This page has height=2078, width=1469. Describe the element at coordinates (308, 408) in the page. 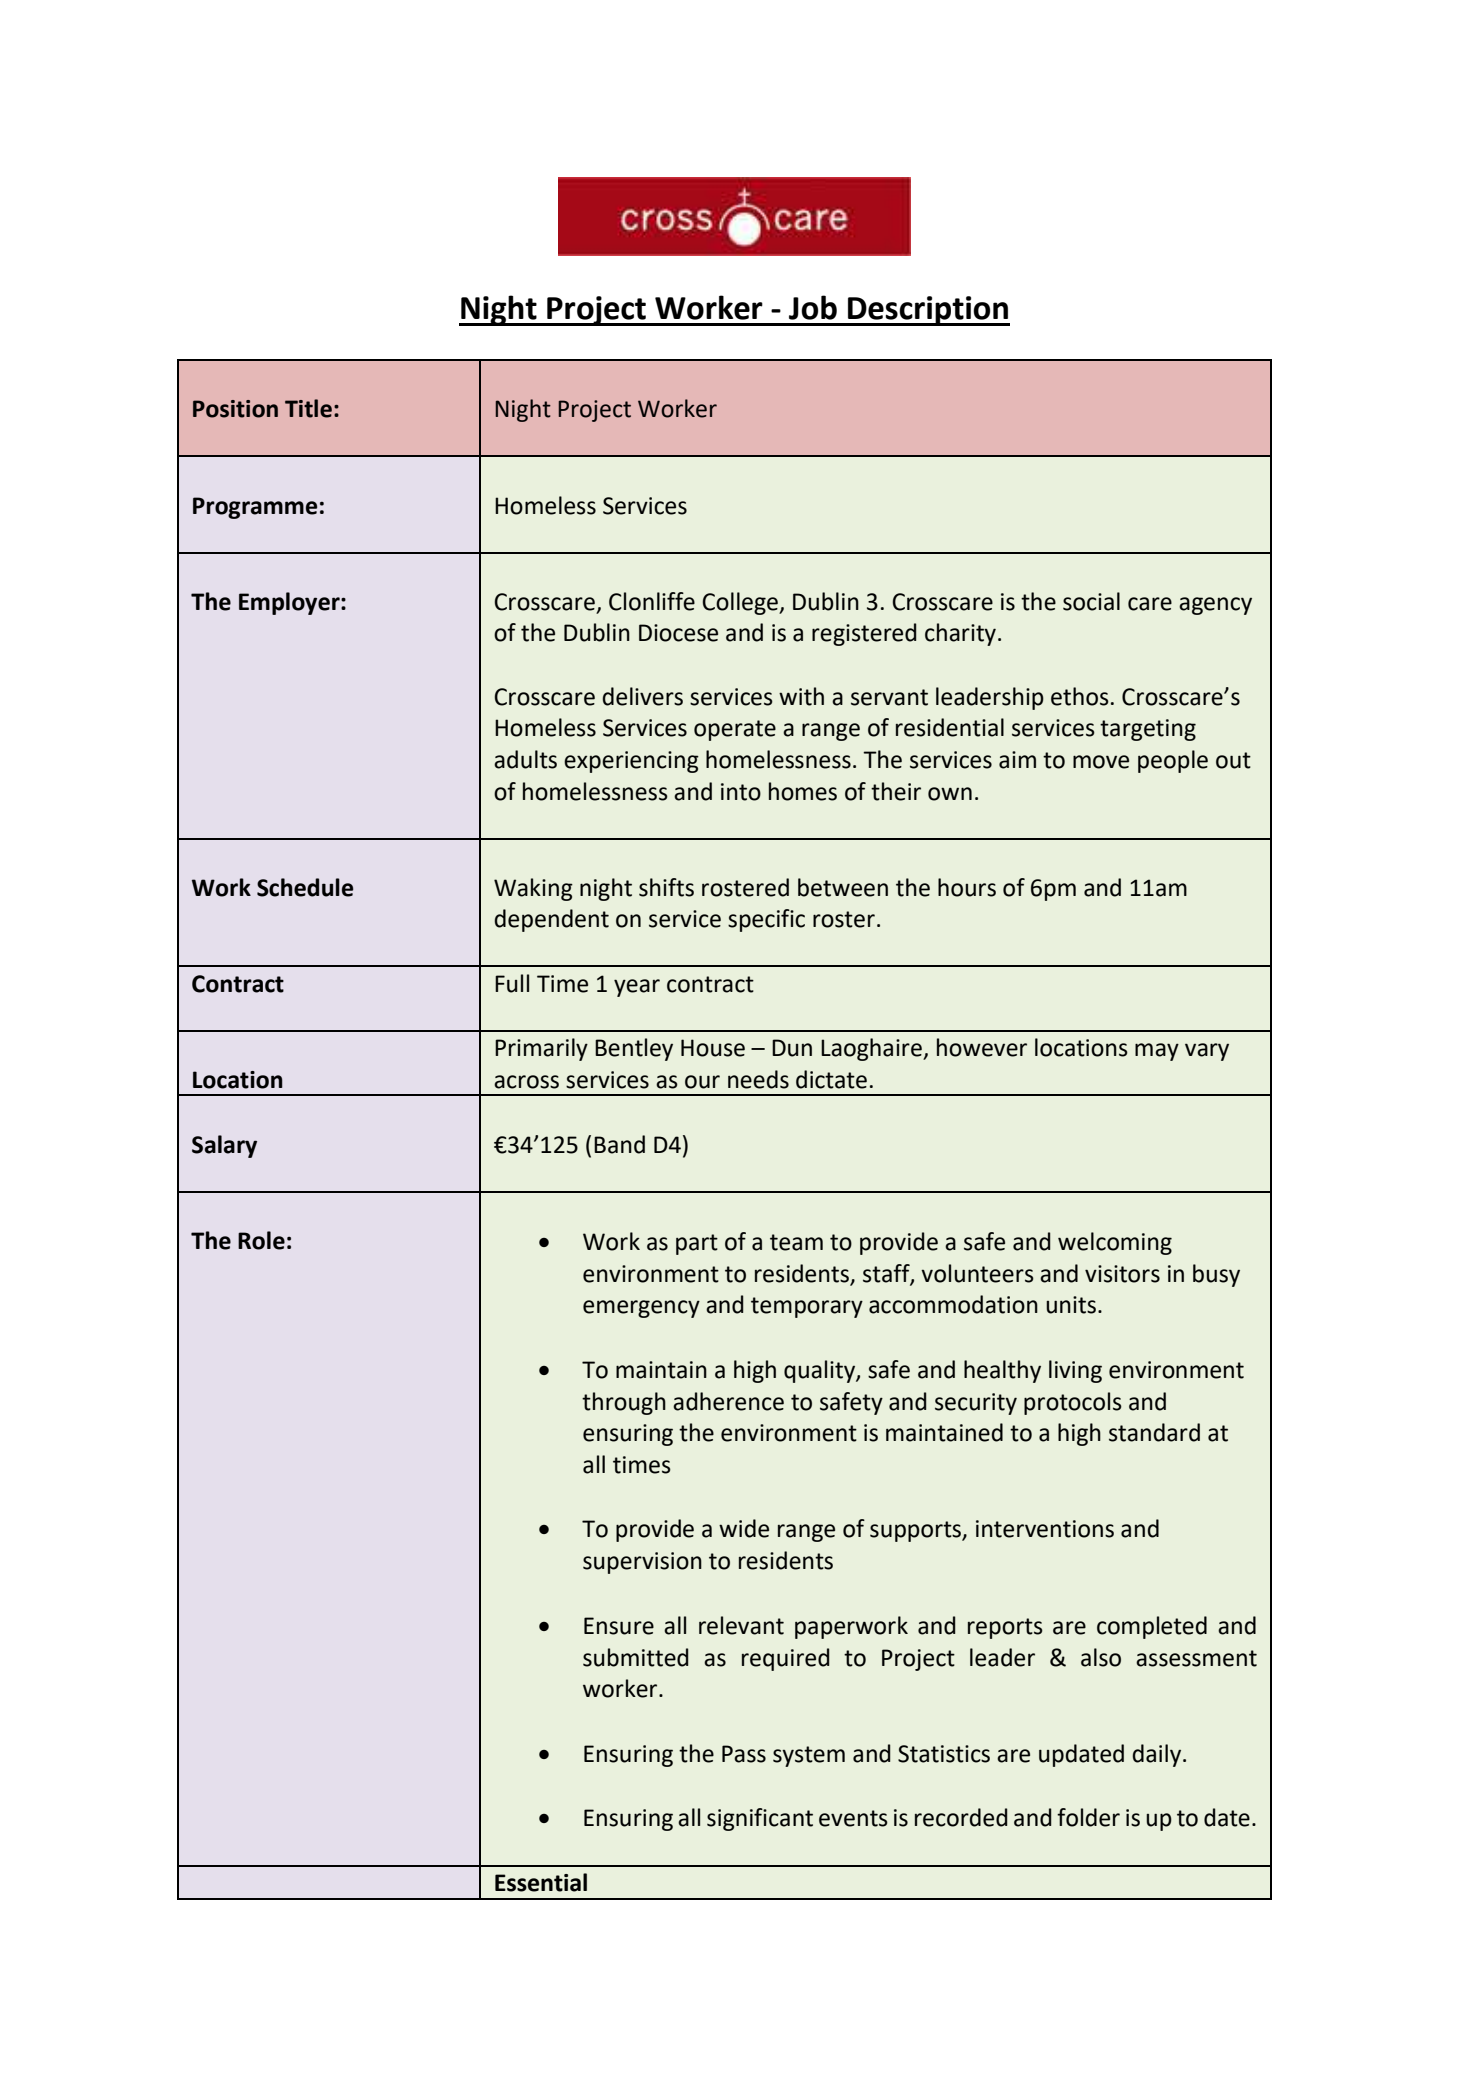

I see `Title` at that location.
